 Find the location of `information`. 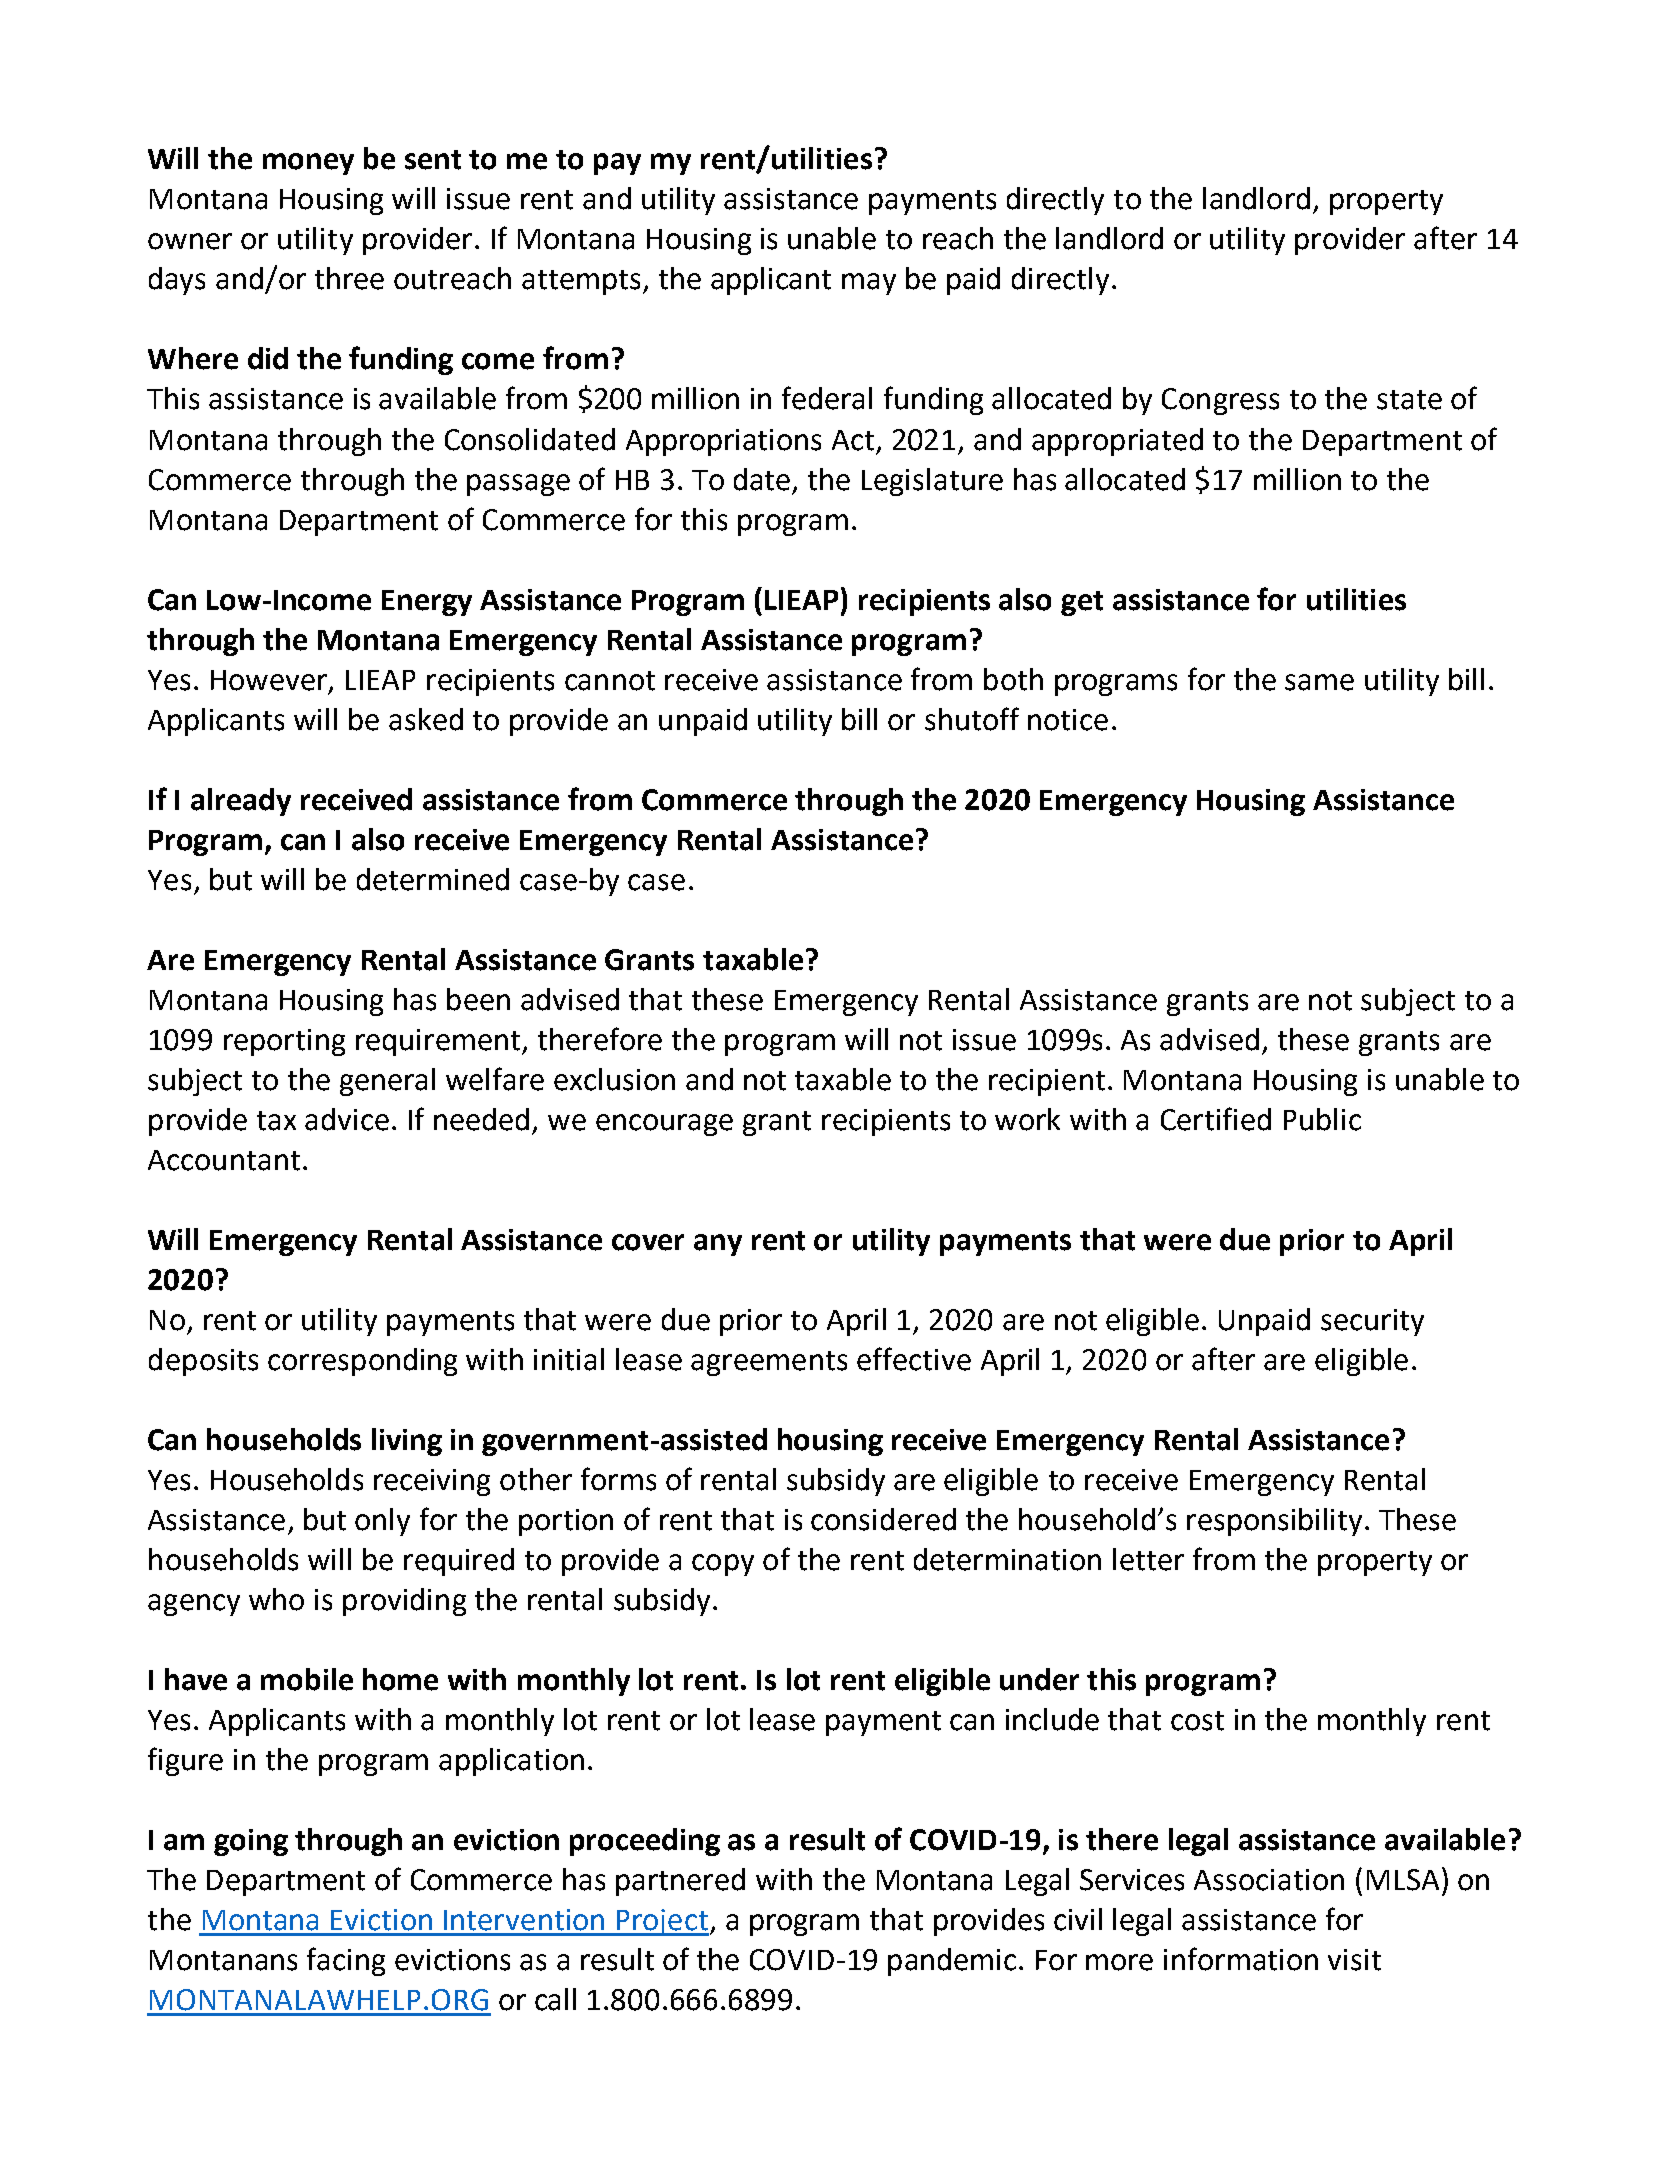

information is located at coordinates (1241, 1959).
